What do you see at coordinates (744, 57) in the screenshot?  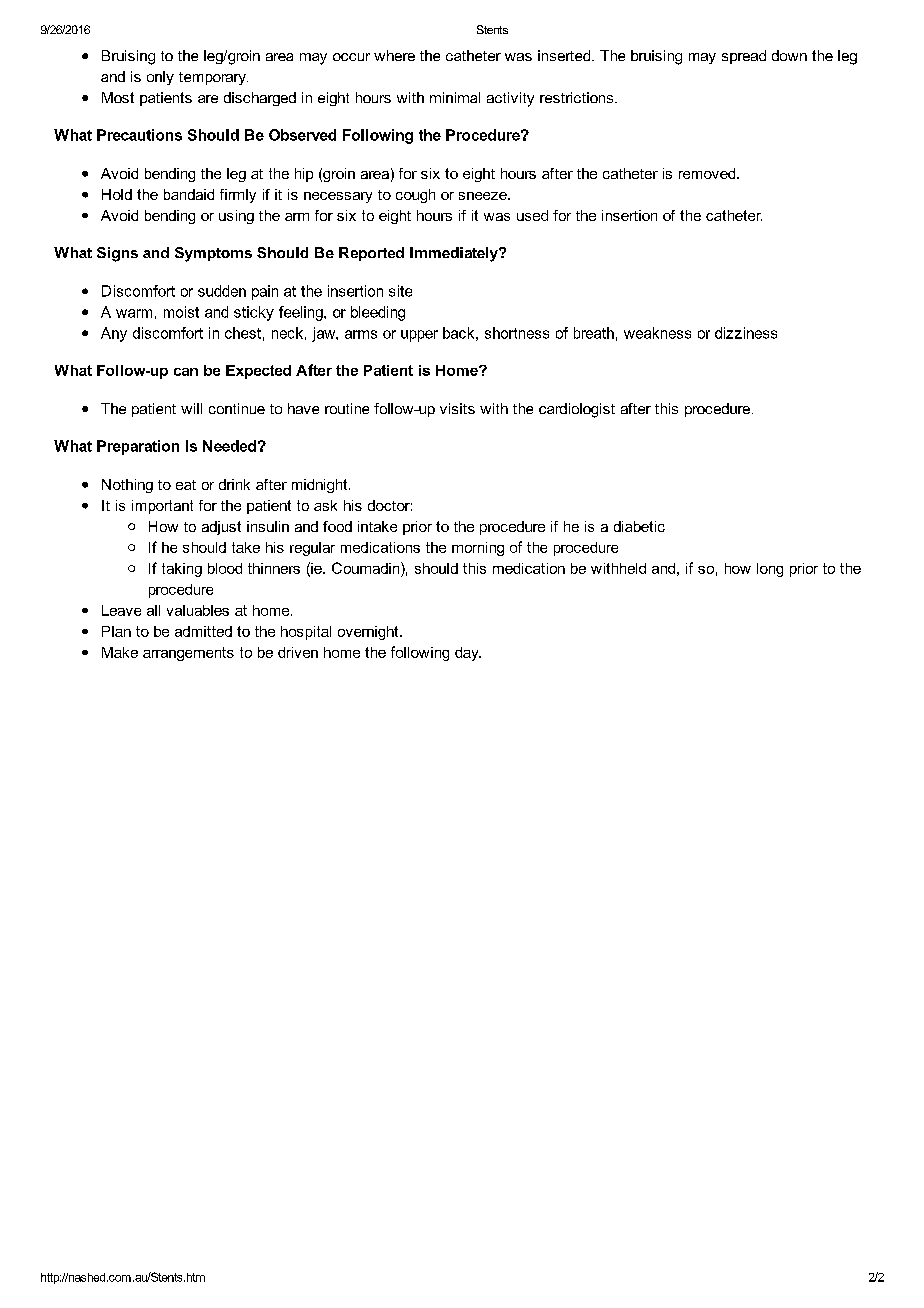 I see `spread` at bounding box center [744, 57].
